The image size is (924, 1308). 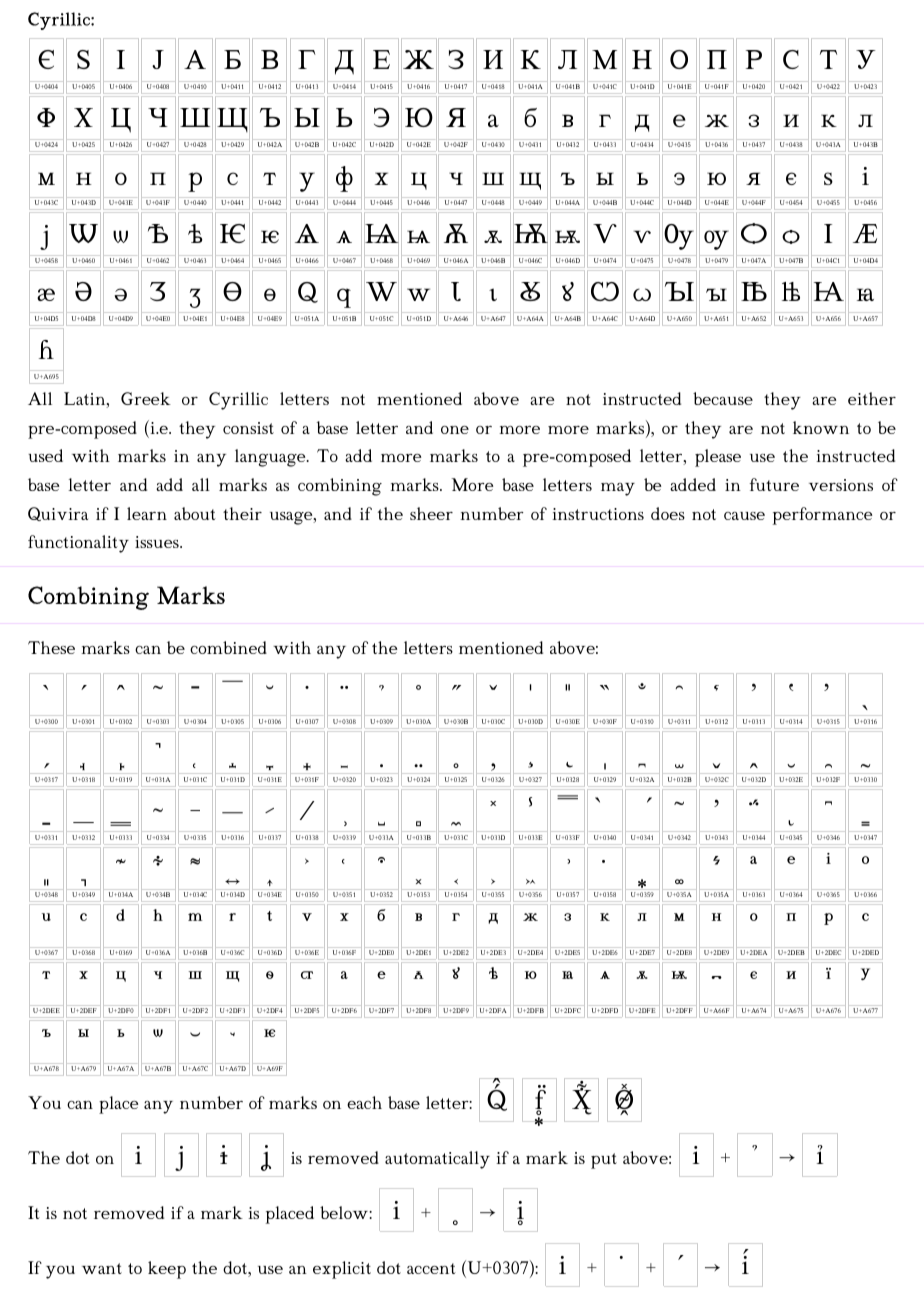 What do you see at coordinates (821, 427) in the image?
I see `known` at bounding box center [821, 427].
